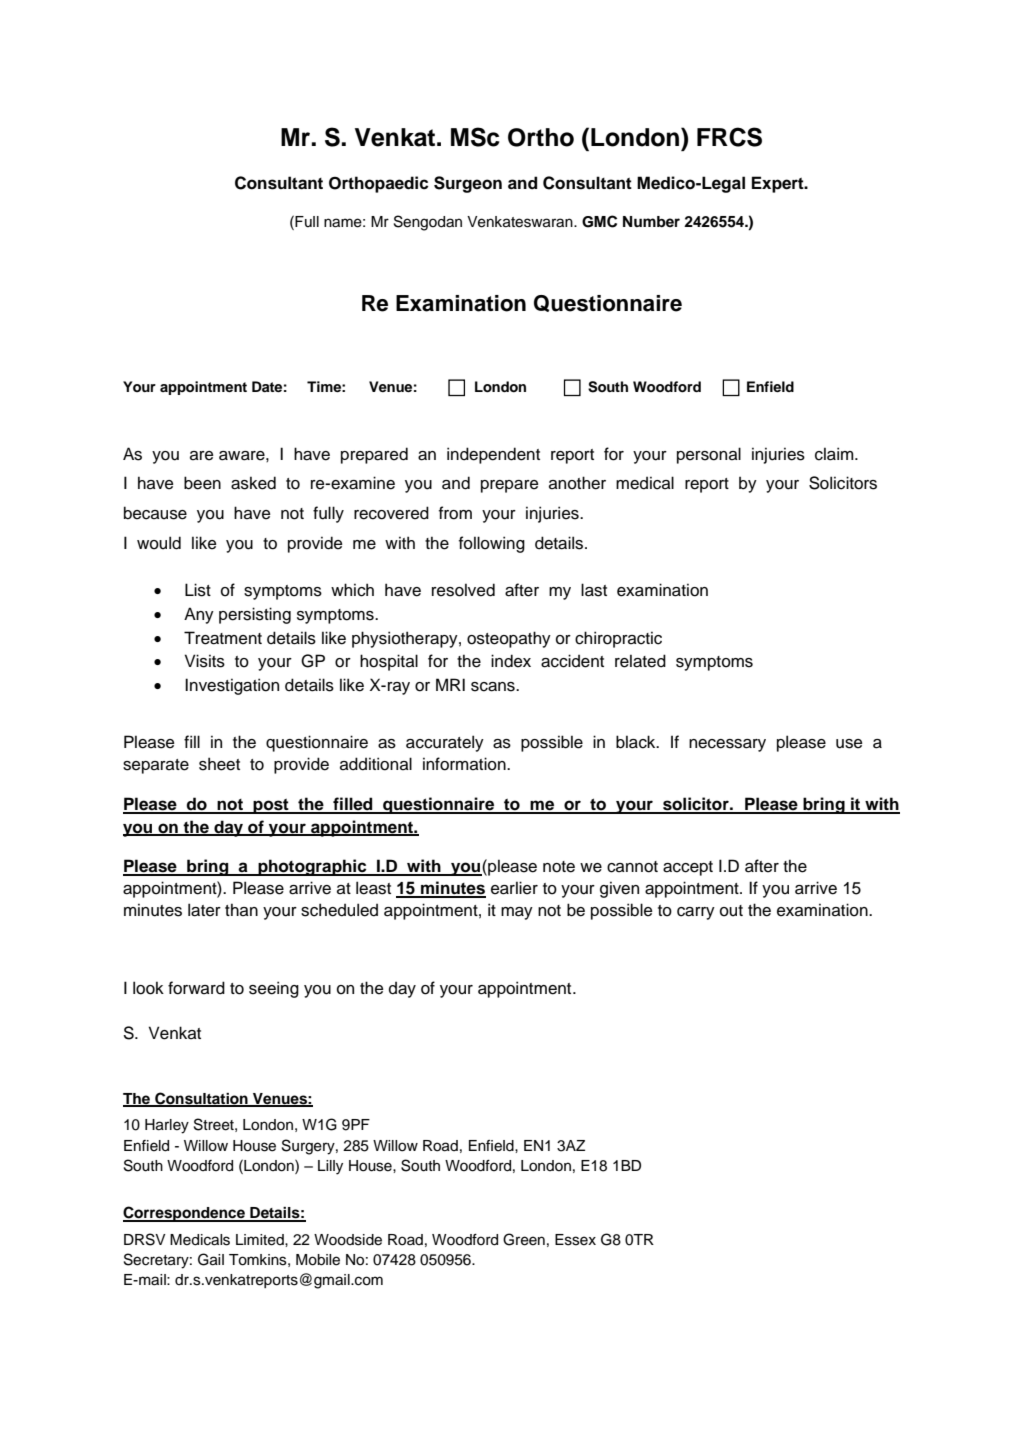 Image resolution: width=1017 pixels, height=1439 pixels. I want to click on GMC, so click(599, 221).
